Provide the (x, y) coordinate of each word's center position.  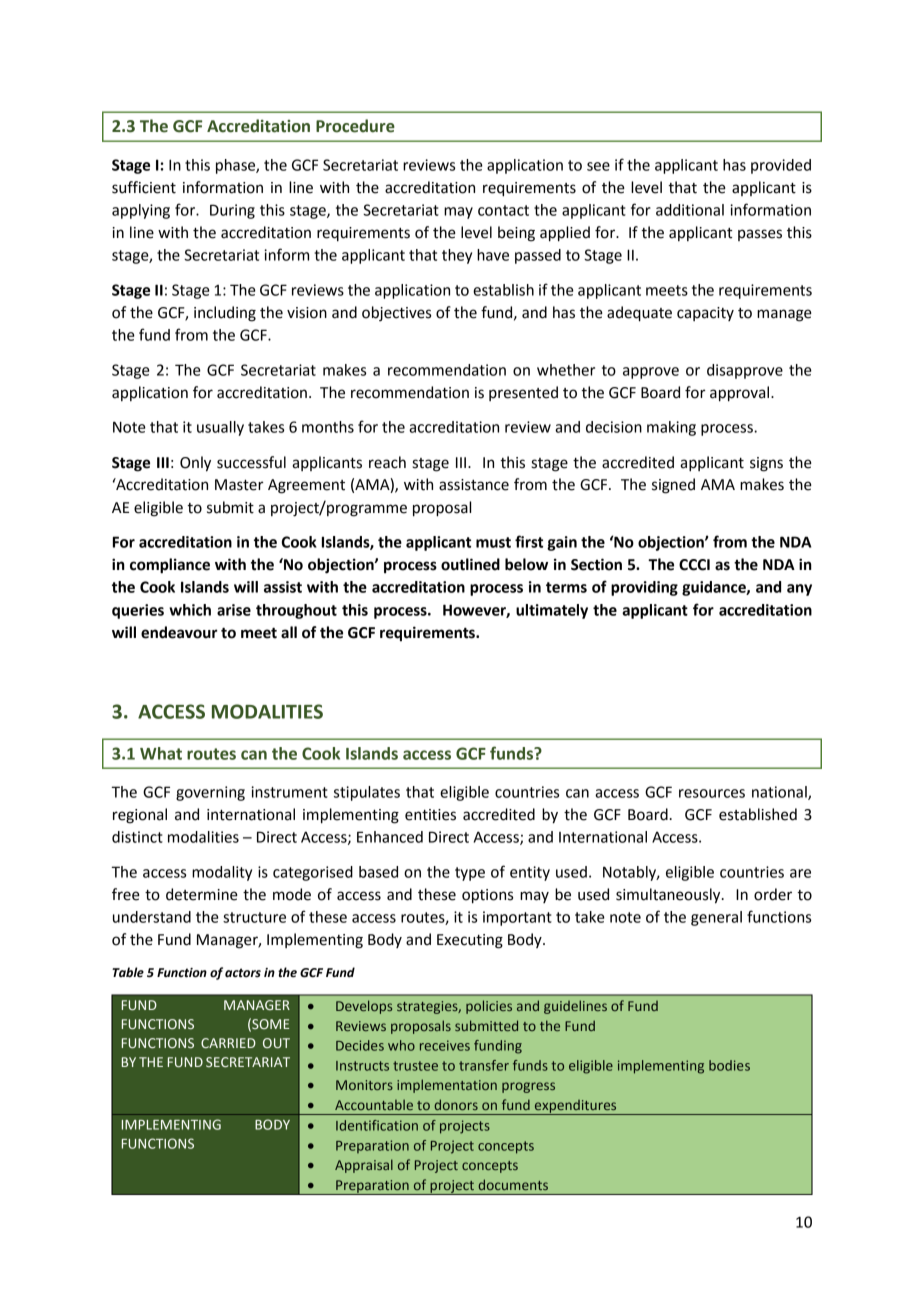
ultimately (552, 611)
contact (503, 210)
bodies (729, 1065)
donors (456, 1104)
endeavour (179, 632)
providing (644, 588)
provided (781, 166)
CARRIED (228, 1043)
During (232, 211)
